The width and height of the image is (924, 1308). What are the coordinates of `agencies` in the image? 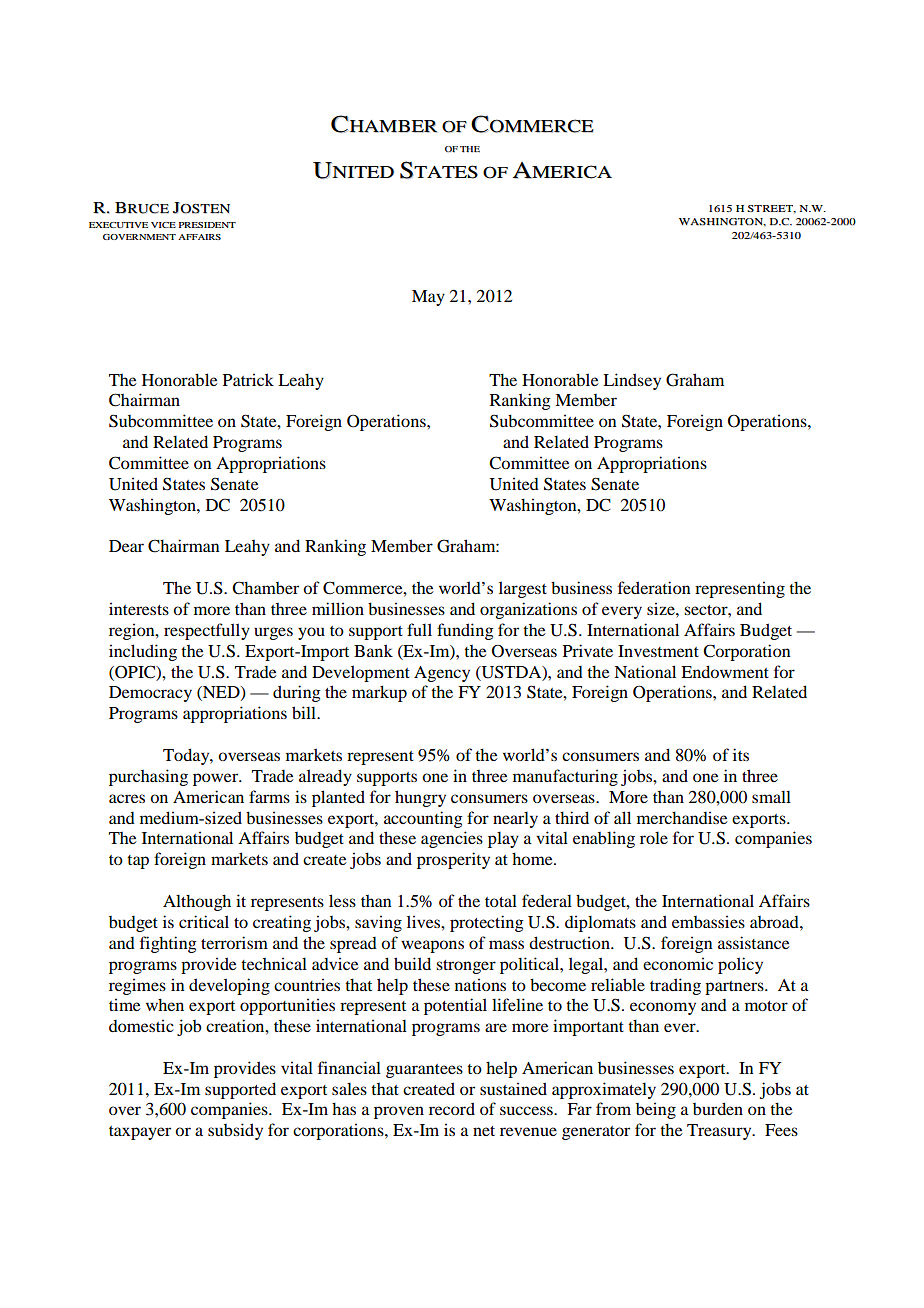 It's located at (452, 839).
